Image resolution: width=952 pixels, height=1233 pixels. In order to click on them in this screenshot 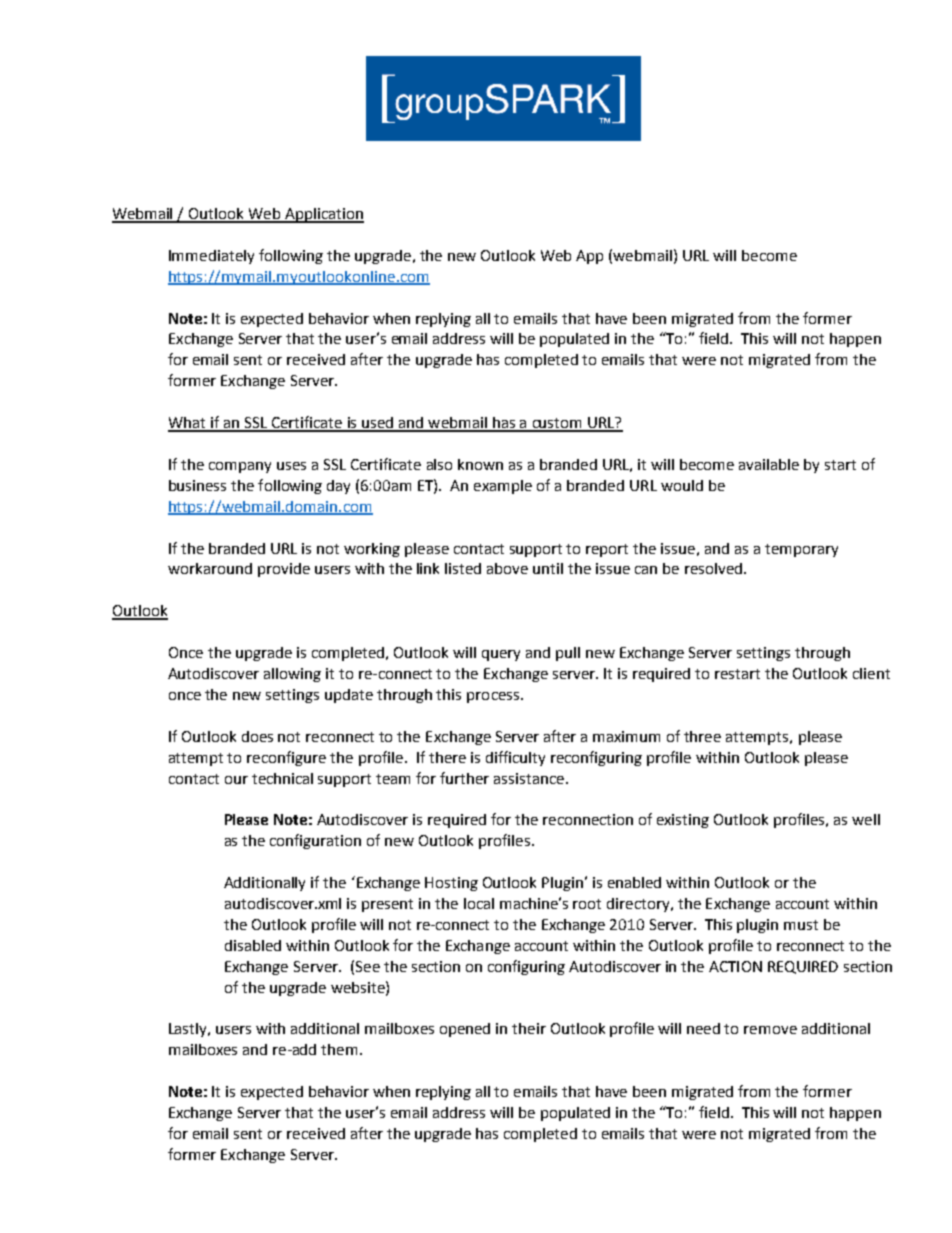, I will do `click(339, 1049)`.
